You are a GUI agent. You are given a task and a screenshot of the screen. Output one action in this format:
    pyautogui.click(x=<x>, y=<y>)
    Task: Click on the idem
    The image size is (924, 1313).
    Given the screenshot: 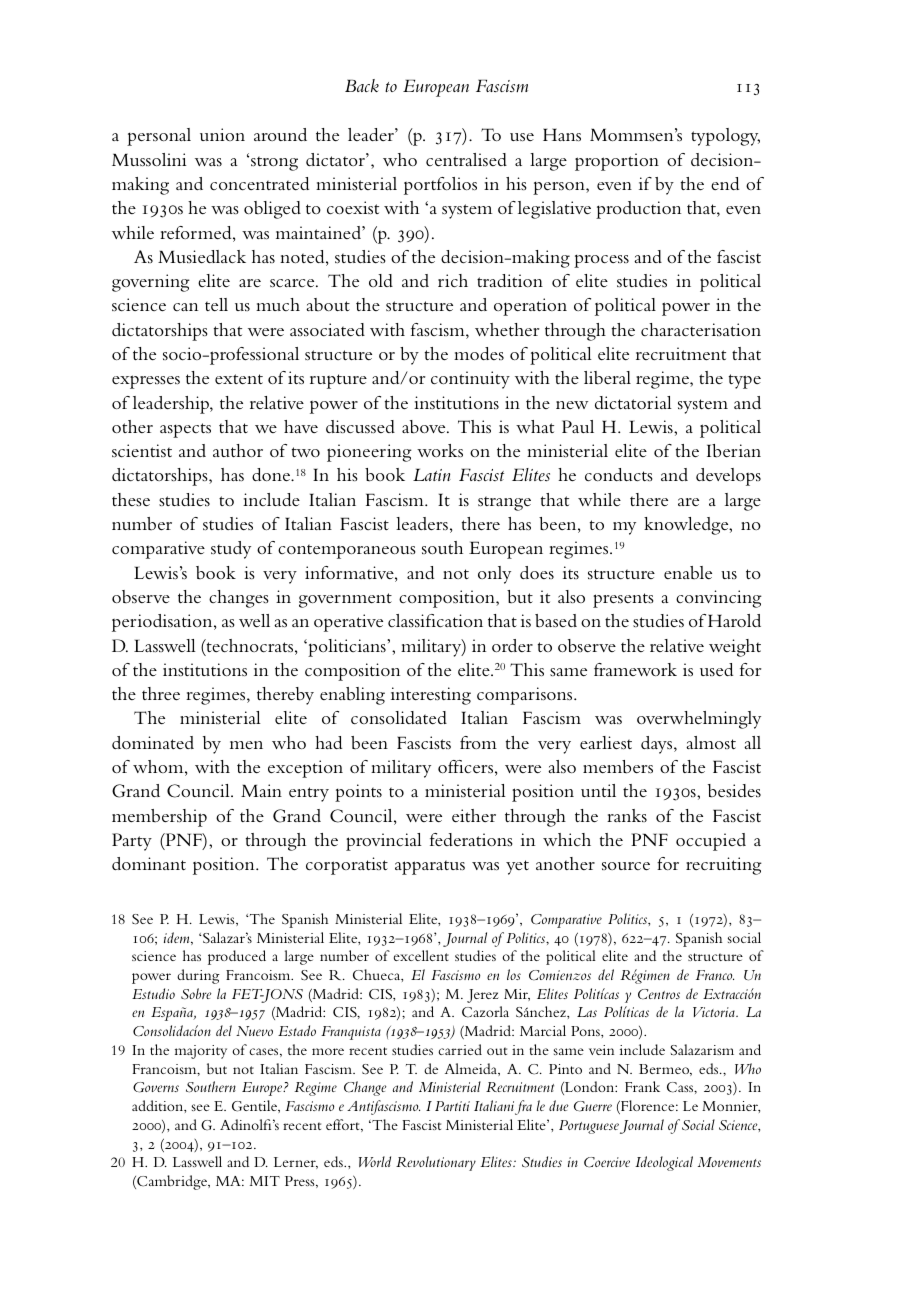 What is the action you would take?
    pyautogui.click(x=178, y=938)
